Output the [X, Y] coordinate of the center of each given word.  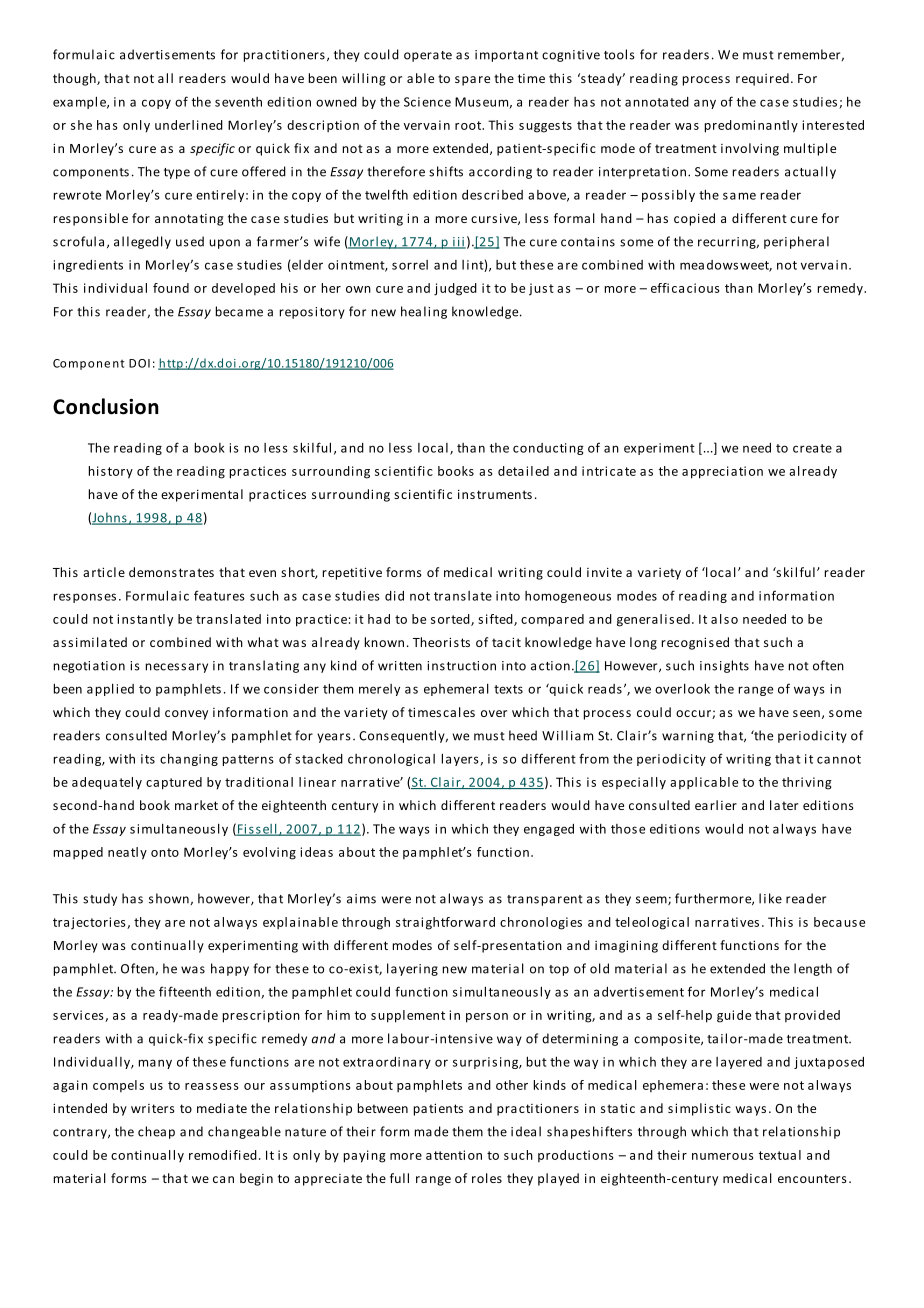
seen [806, 713]
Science [427, 102]
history [111, 472]
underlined [189, 125]
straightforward [445, 923]
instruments [495, 494]
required [762, 79]
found [171, 288]
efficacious [685, 288]
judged [455, 289]
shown [169, 898]
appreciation [722, 472]
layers [461, 759]
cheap [156, 1132]
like [770, 898]
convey [186, 715]
